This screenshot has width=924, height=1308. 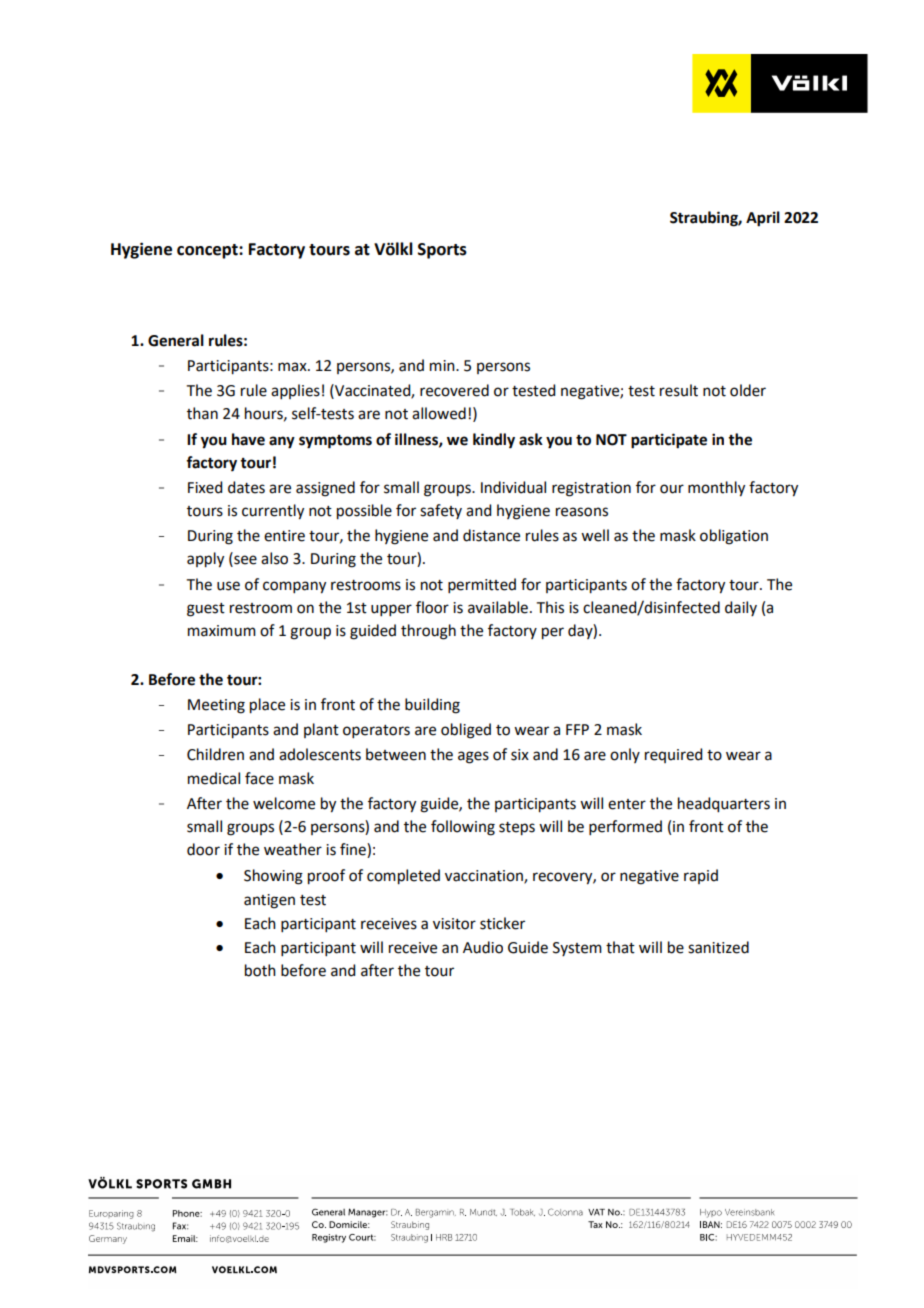 What do you see at coordinates (273, 512) in the screenshot?
I see `currently` at bounding box center [273, 512].
